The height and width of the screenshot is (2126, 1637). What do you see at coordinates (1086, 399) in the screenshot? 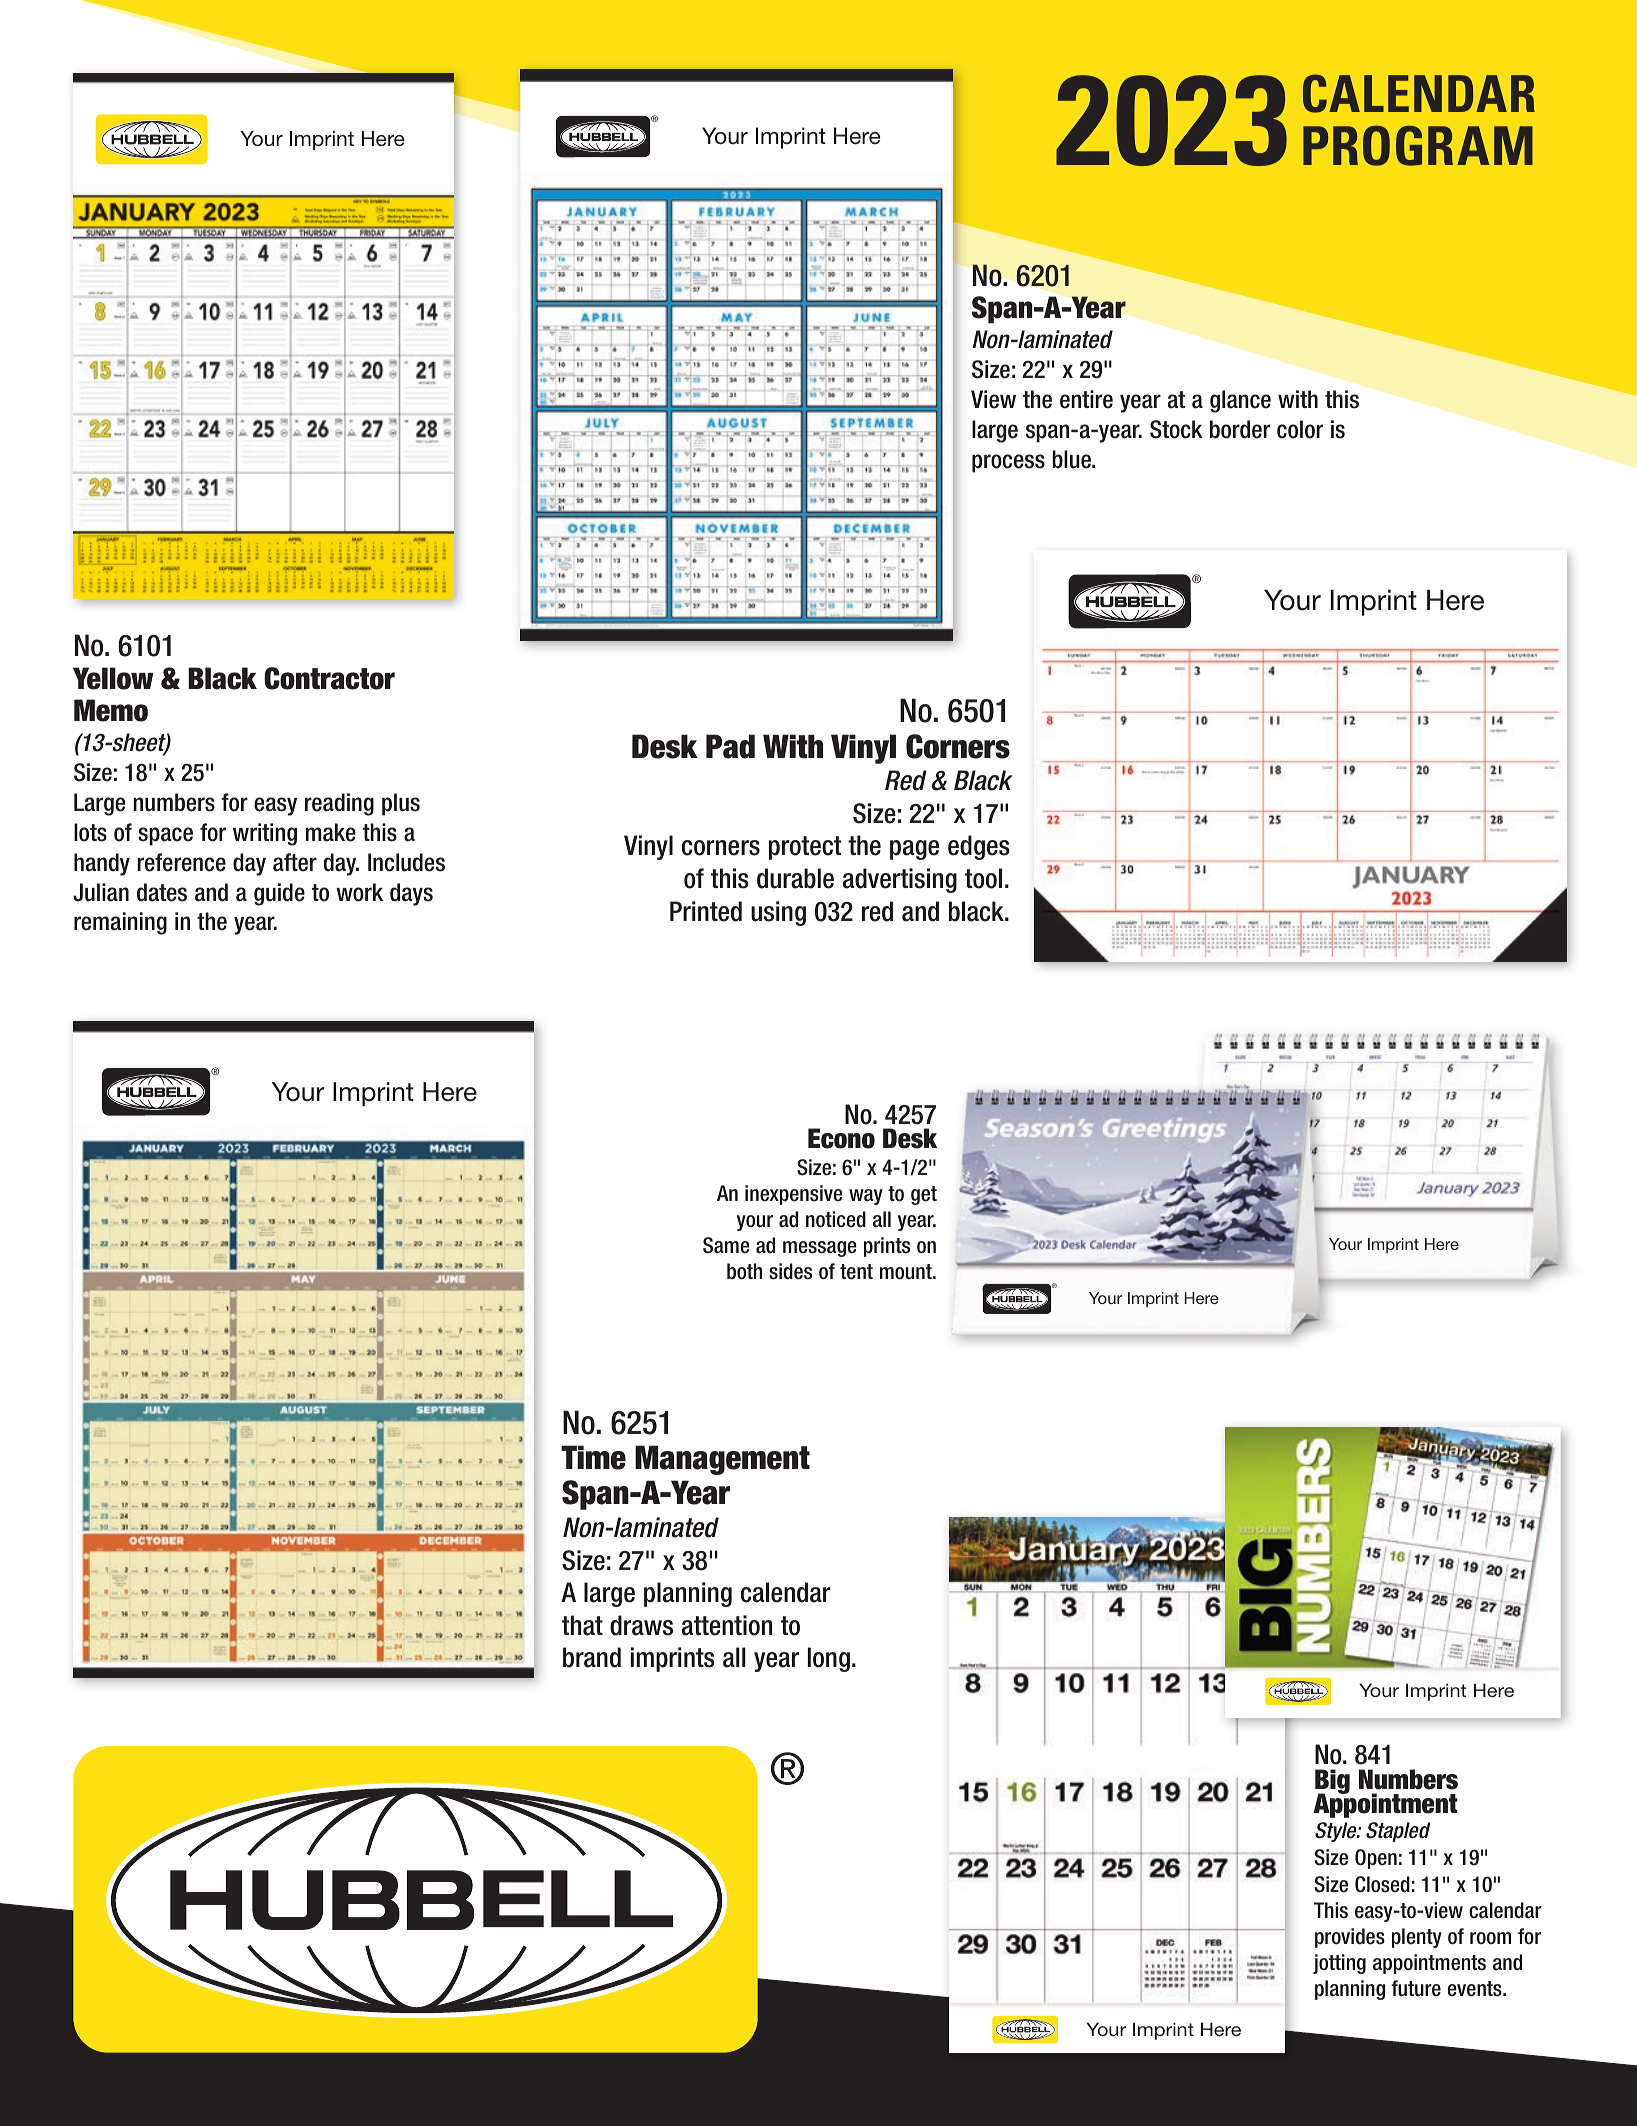
I see `entire` at bounding box center [1086, 399].
